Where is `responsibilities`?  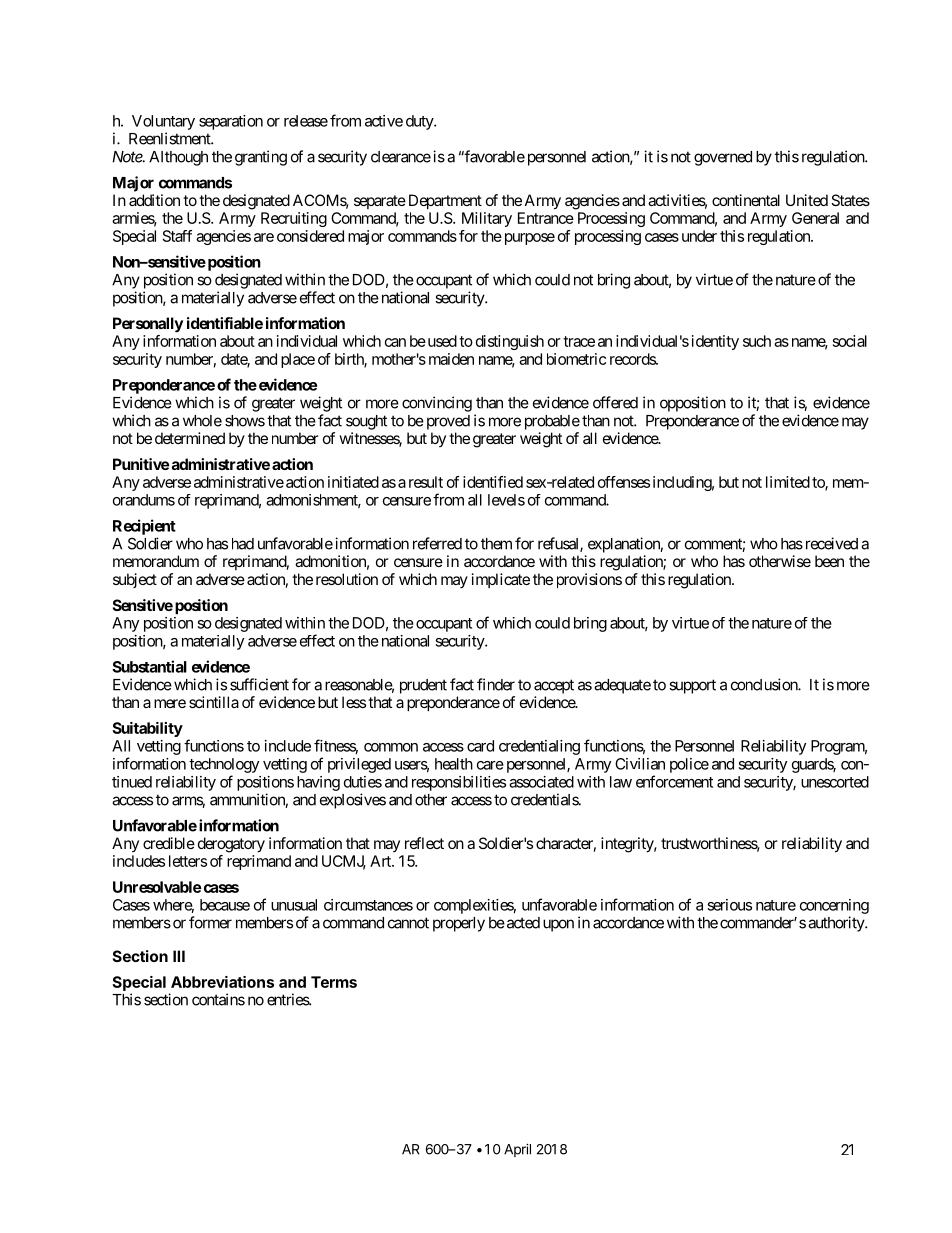
responsibilities is located at coordinates (459, 783).
